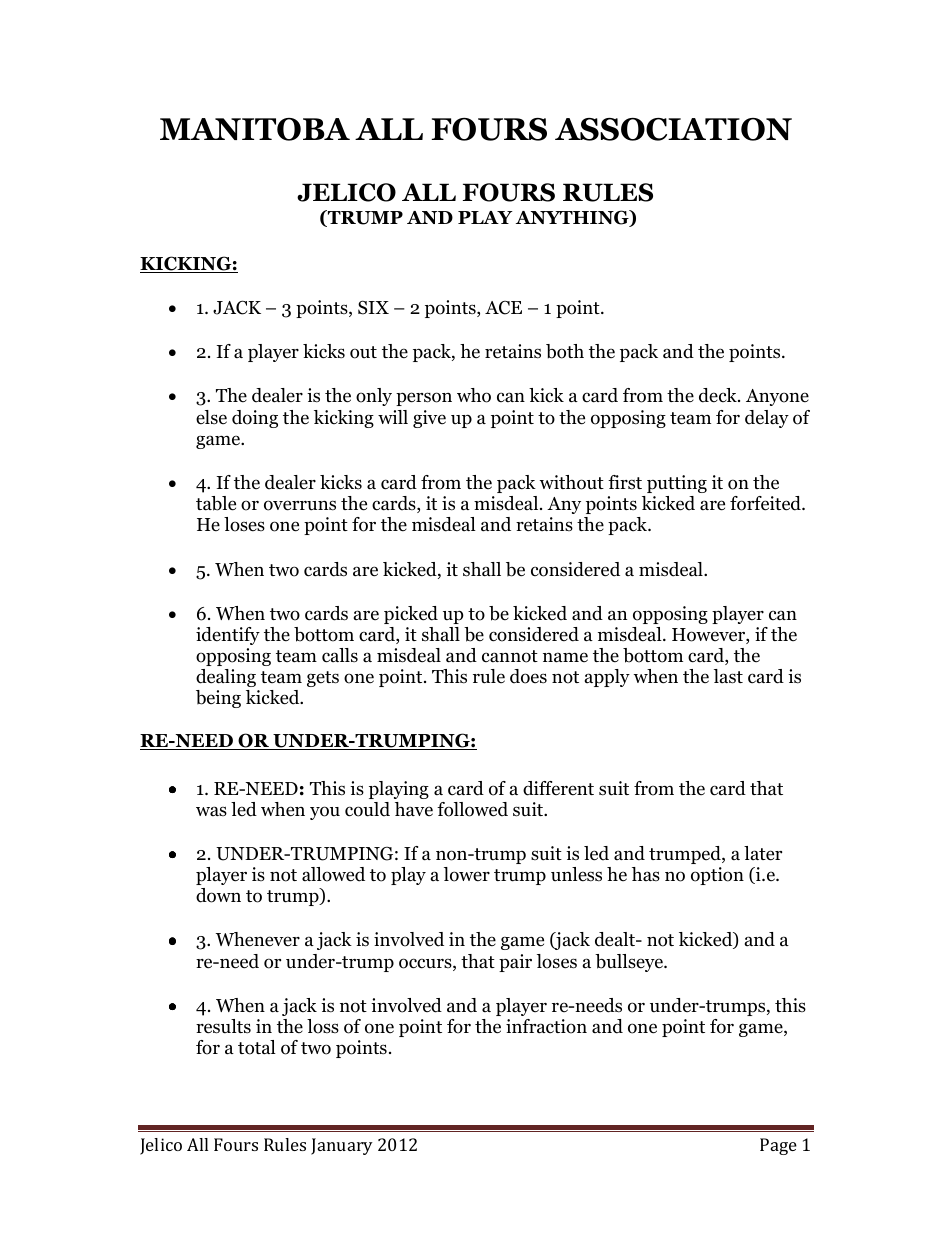  I want to click on ACE, so click(503, 308).
